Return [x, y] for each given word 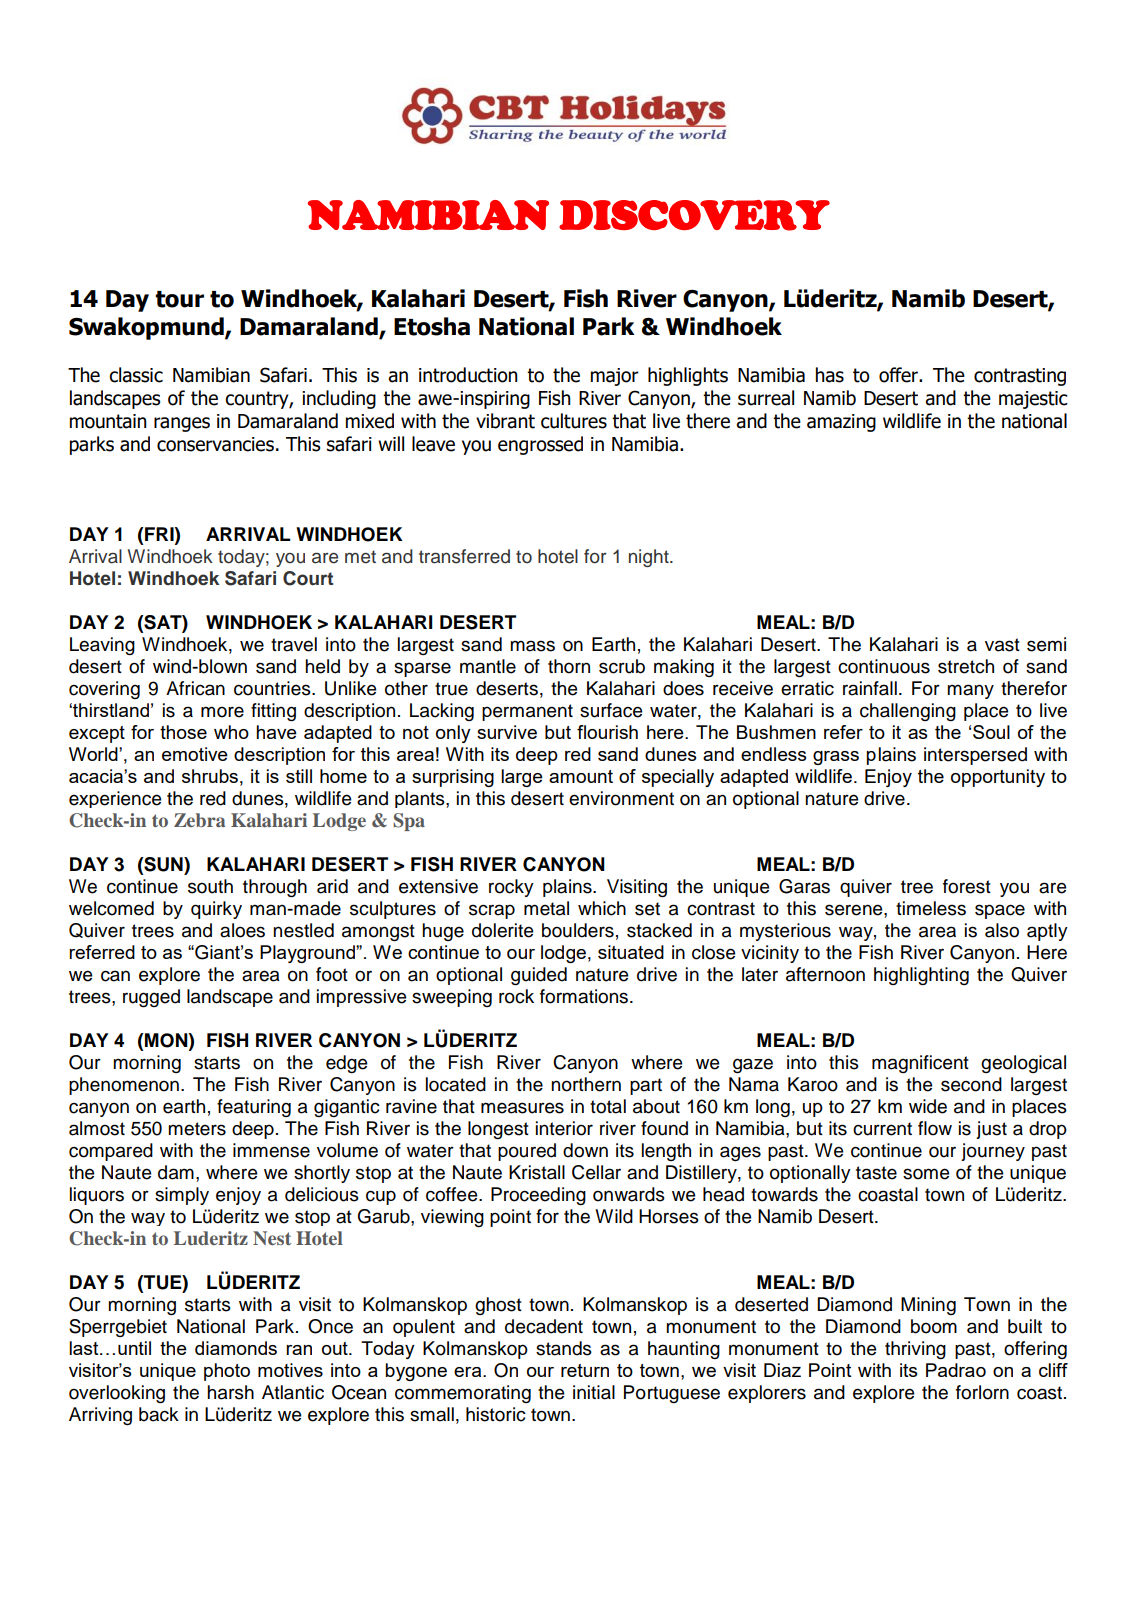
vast [1002, 645]
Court [308, 578]
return [585, 1370]
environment [621, 798]
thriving [915, 1350]
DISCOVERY [694, 215]
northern [586, 1084]
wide [928, 1106]
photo [227, 1372]
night [650, 558]
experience [115, 799]
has [830, 375]
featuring [254, 1108]
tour [179, 299]
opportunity [998, 778]
